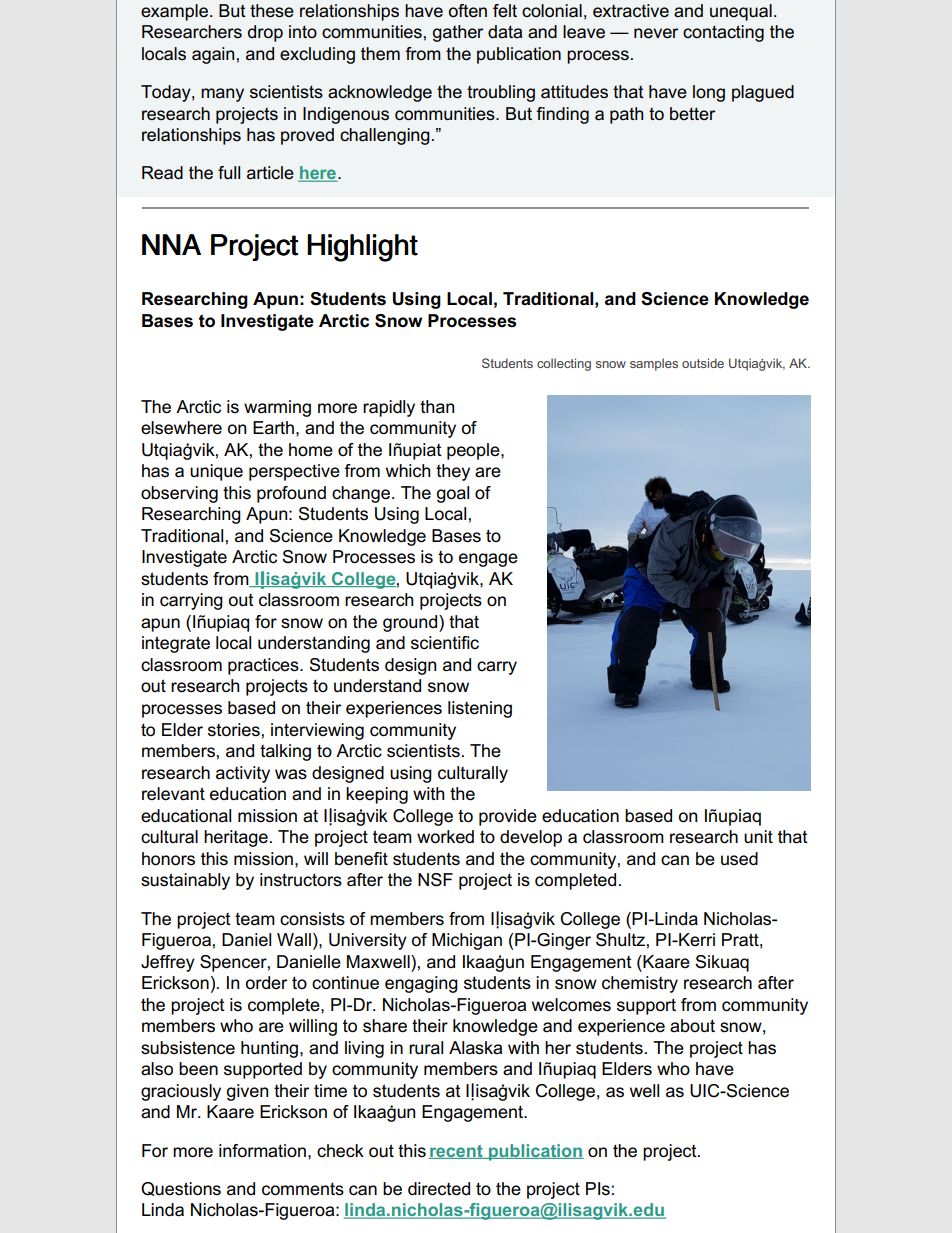 Image resolution: width=952 pixels, height=1233 pixels. What do you see at coordinates (262, 1151) in the screenshot?
I see `information` at bounding box center [262, 1151].
